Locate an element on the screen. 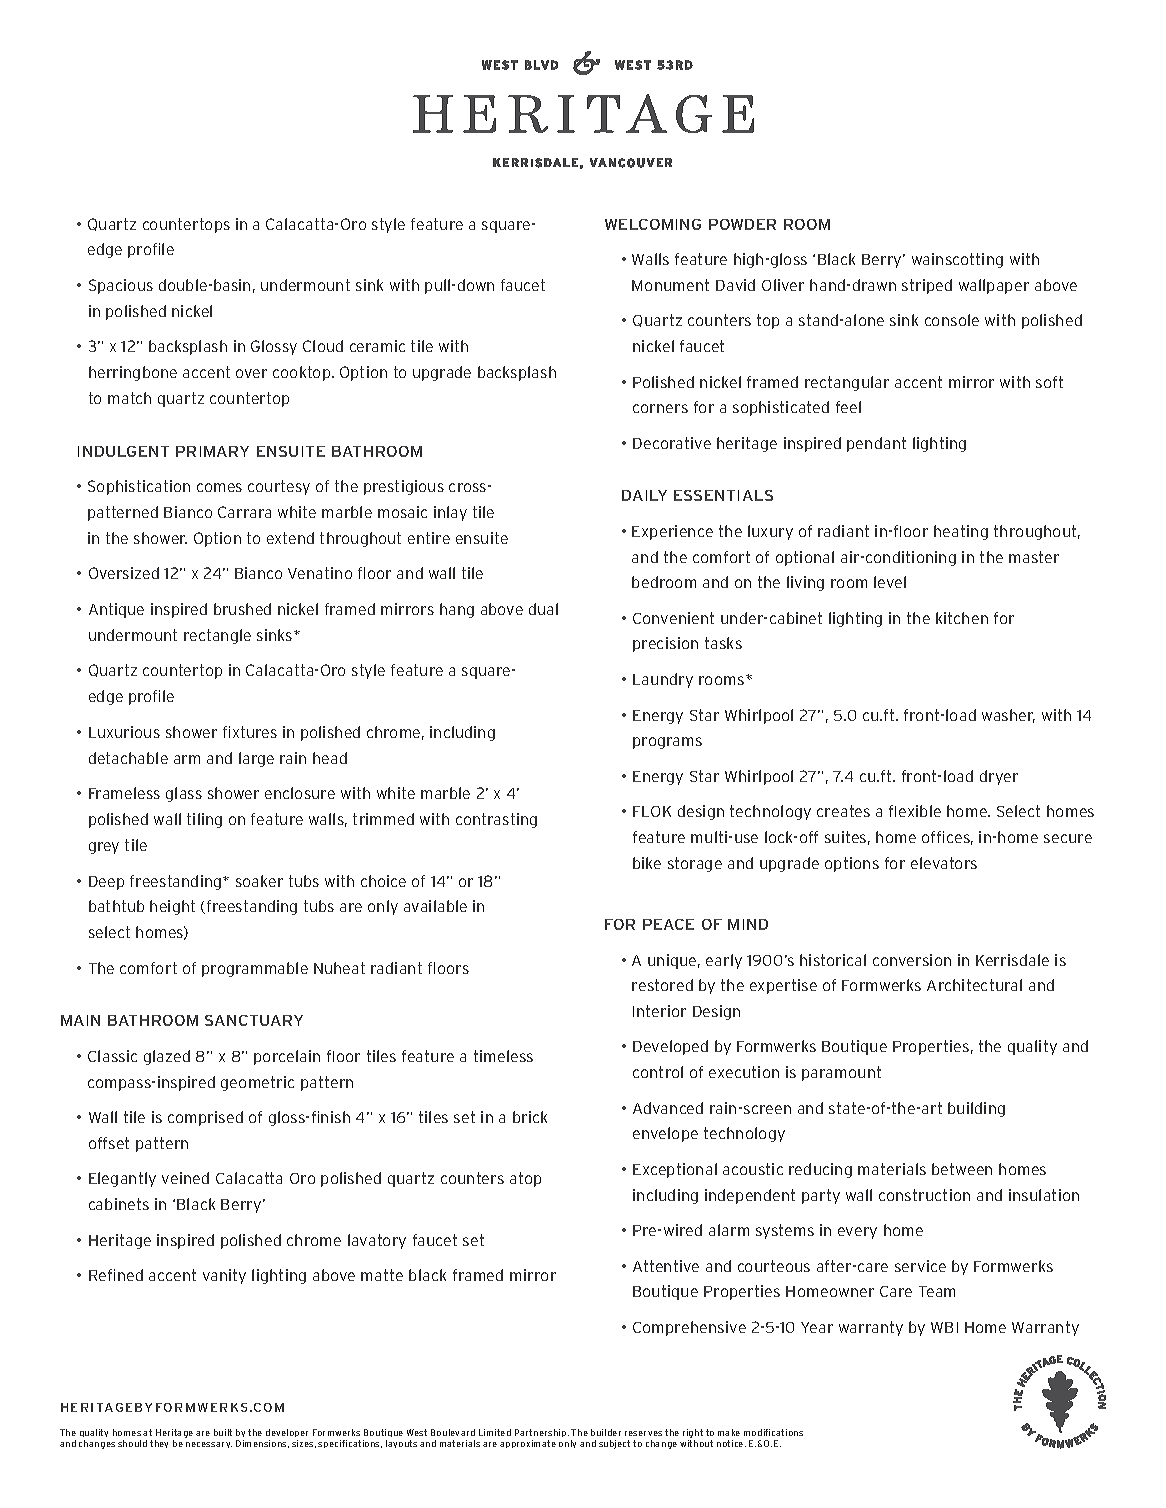 This screenshot has height=1508, width=1166. atop is located at coordinates (525, 1179).
